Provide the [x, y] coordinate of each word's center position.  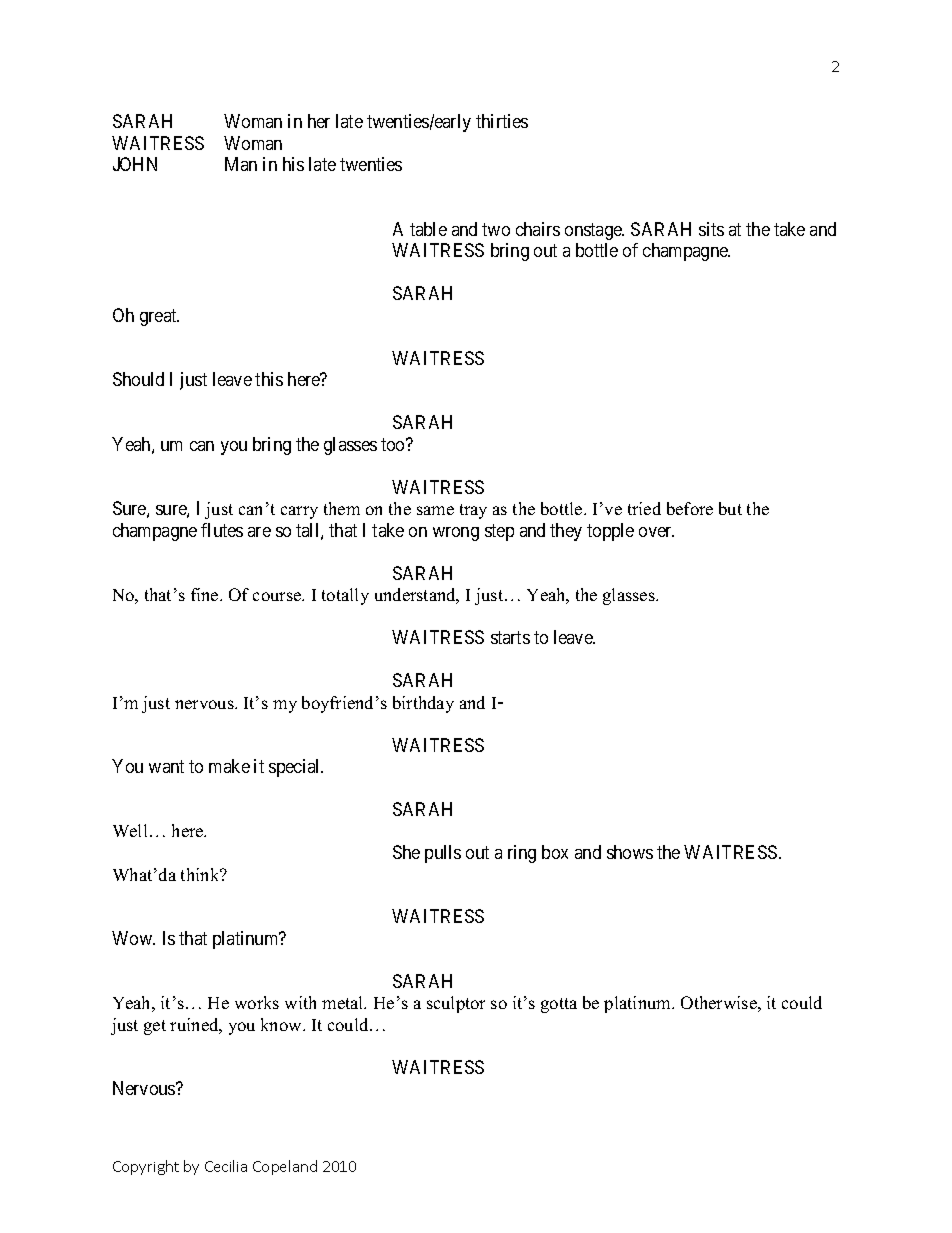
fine [206, 594]
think [201, 874]
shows [630, 852]
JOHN [135, 164]
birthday [423, 704]
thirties [502, 121]
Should [138, 379]
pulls [443, 854]
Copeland [285, 1167]
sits [711, 229]
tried [644, 508]
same [435, 510]
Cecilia [226, 1166]
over [656, 532]
